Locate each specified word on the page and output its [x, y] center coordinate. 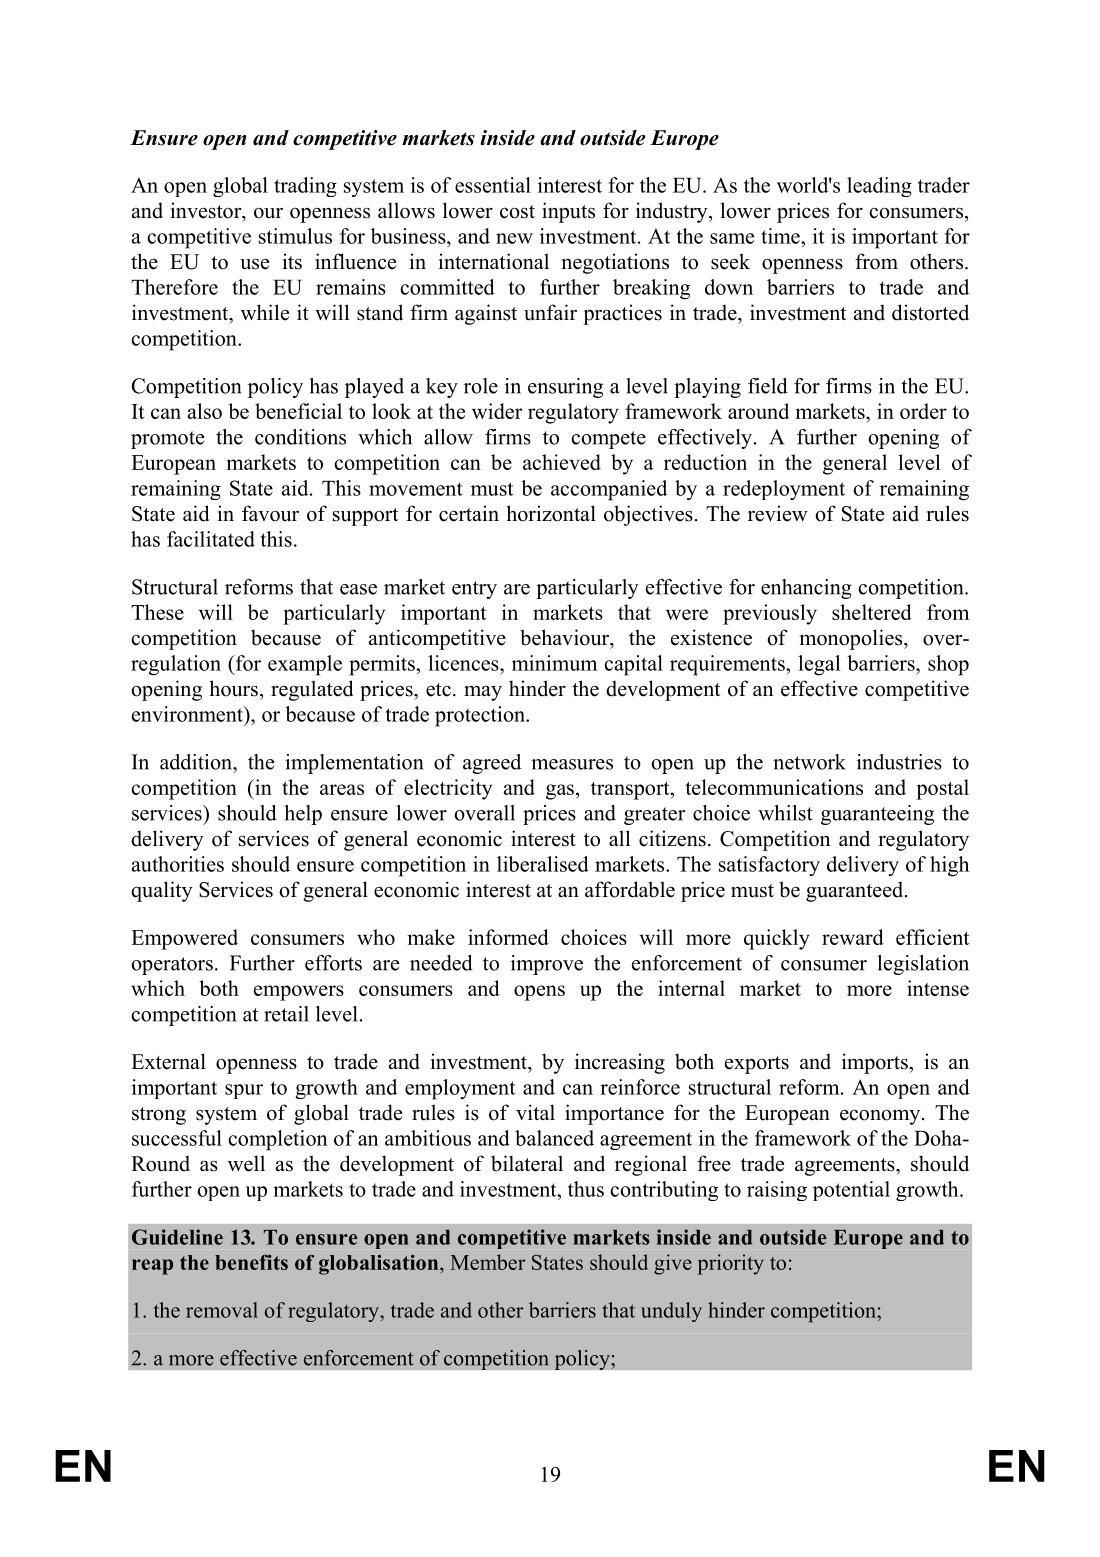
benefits [251, 1262]
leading [879, 187]
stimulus [295, 236]
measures [572, 764]
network [809, 762]
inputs [568, 212]
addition [197, 762]
